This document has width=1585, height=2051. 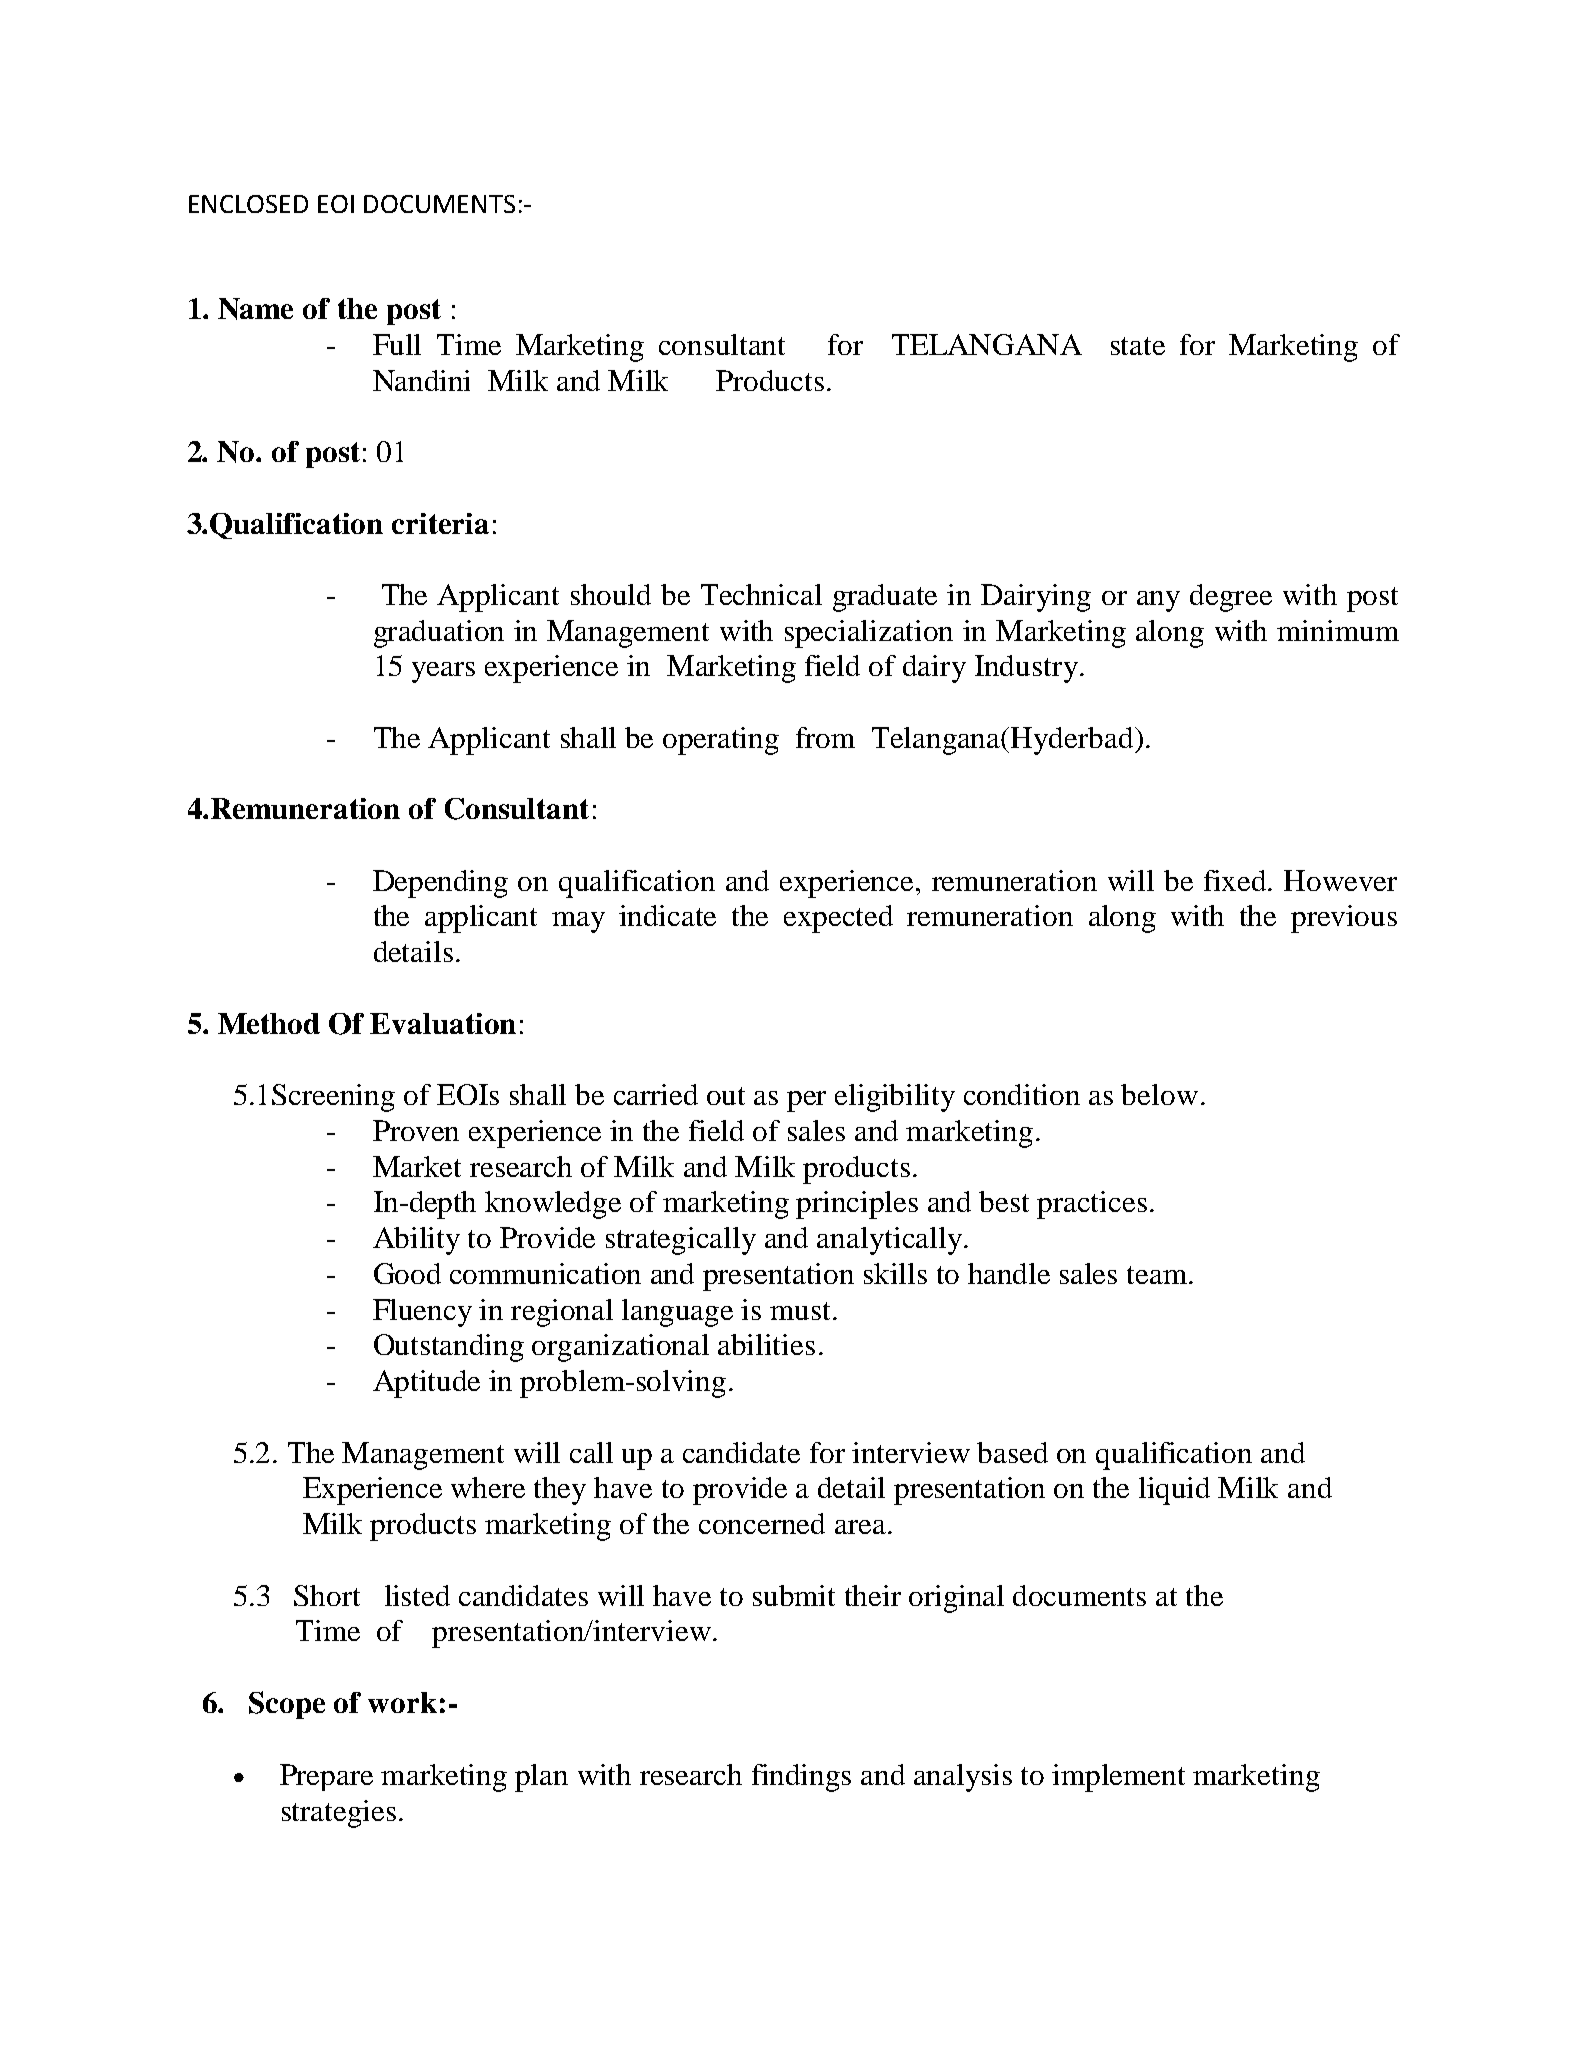 What do you see at coordinates (1159, 1094) in the document?
I see `below` at bounding box center [1159, 1094].
